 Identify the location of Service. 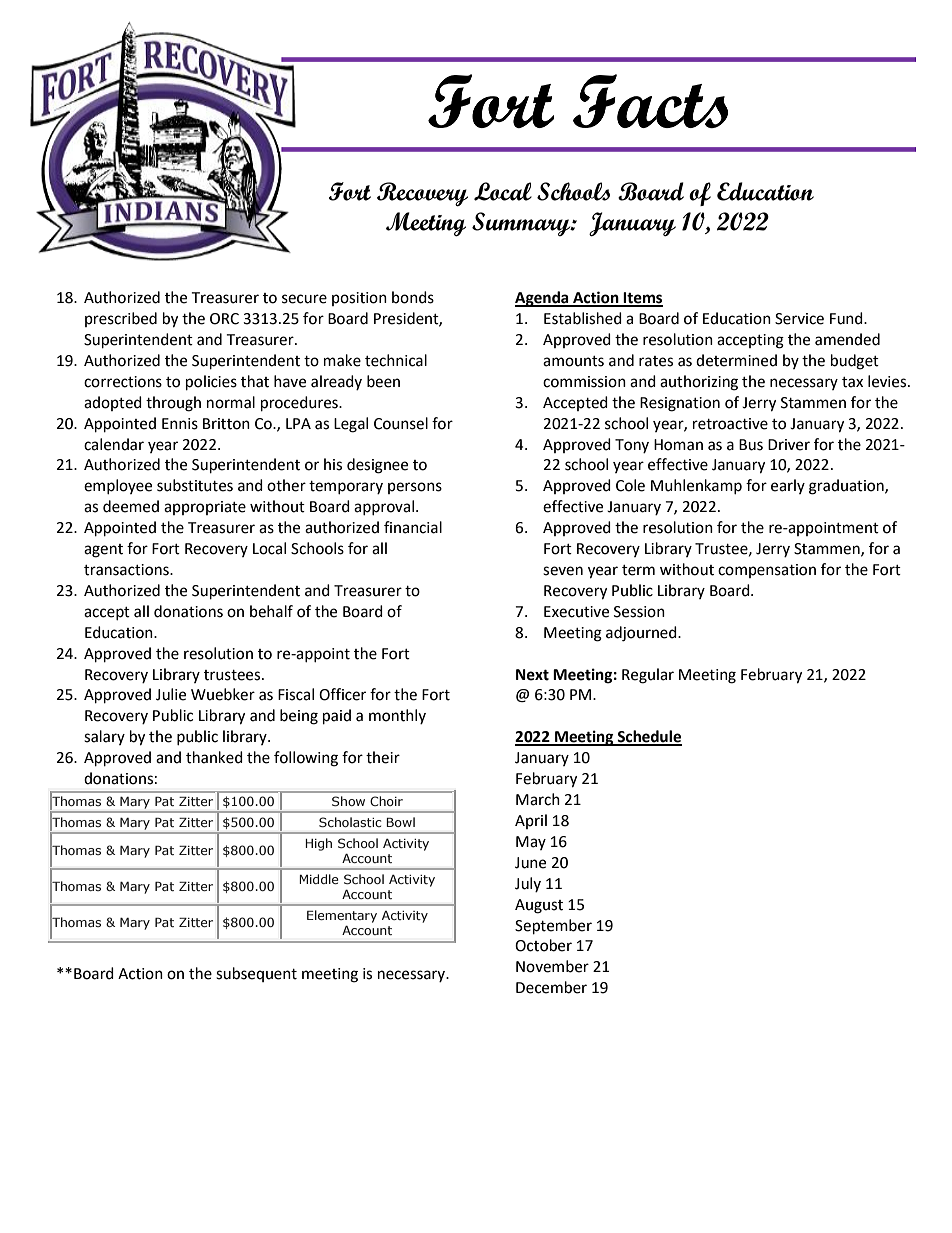
(799, 319).
